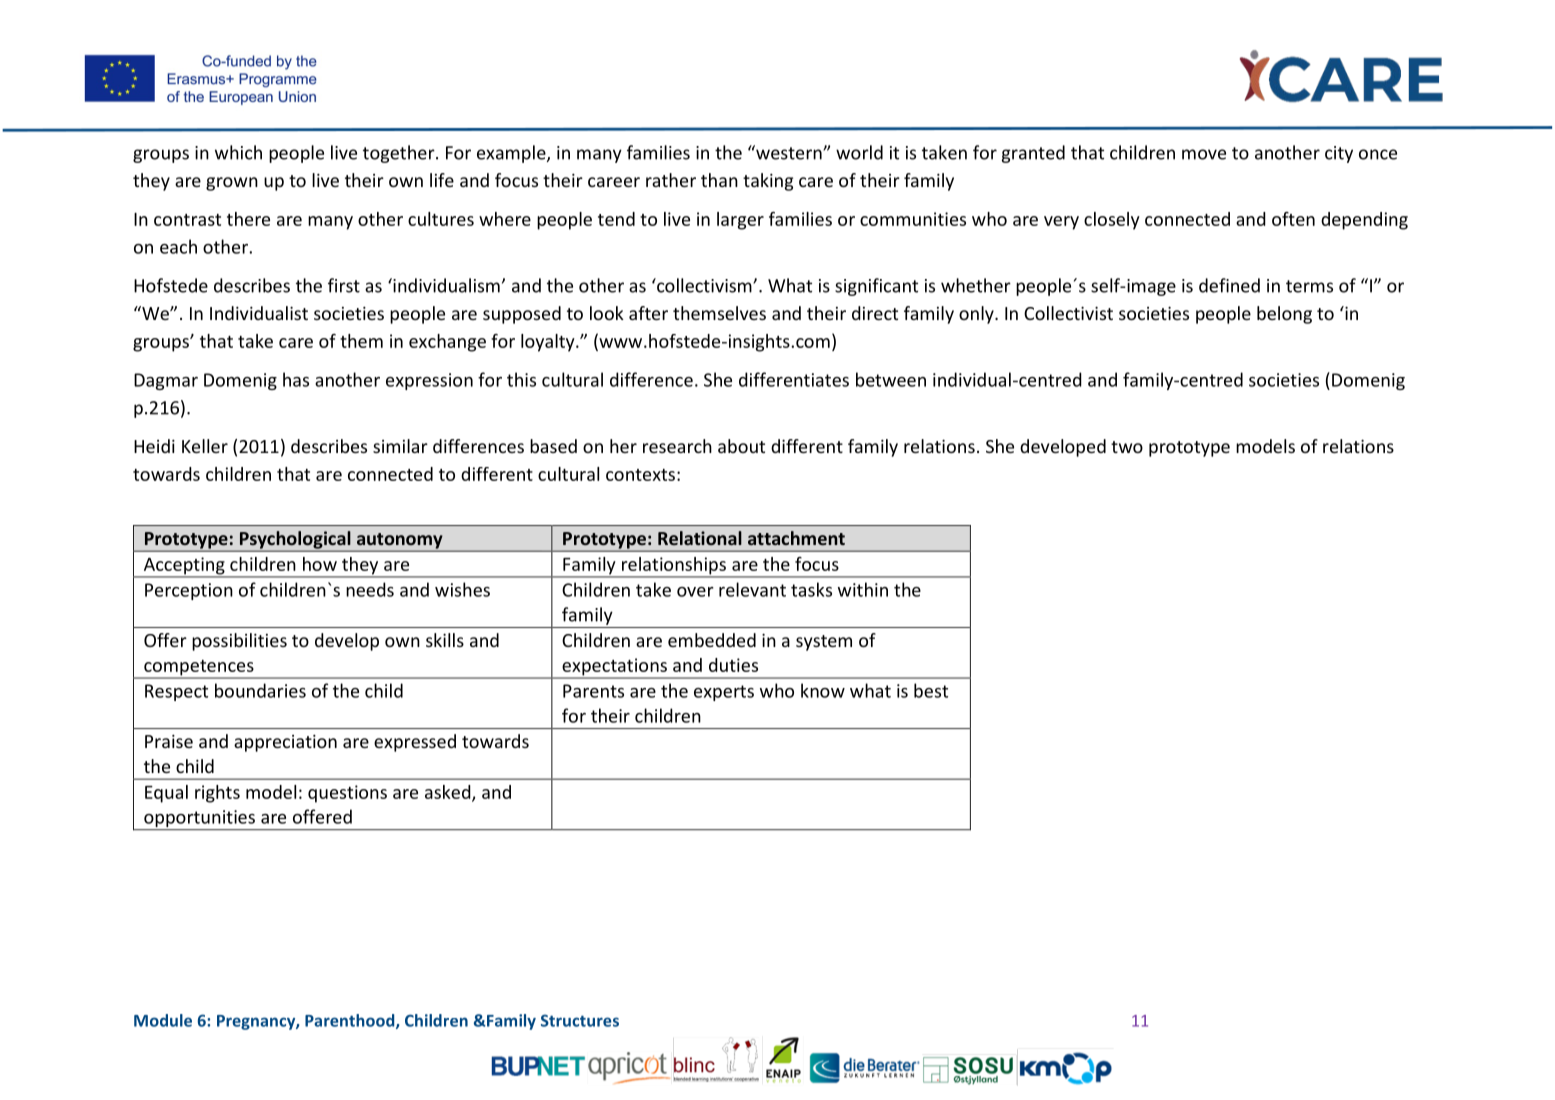  I want to click on best, so click(931, 690).
